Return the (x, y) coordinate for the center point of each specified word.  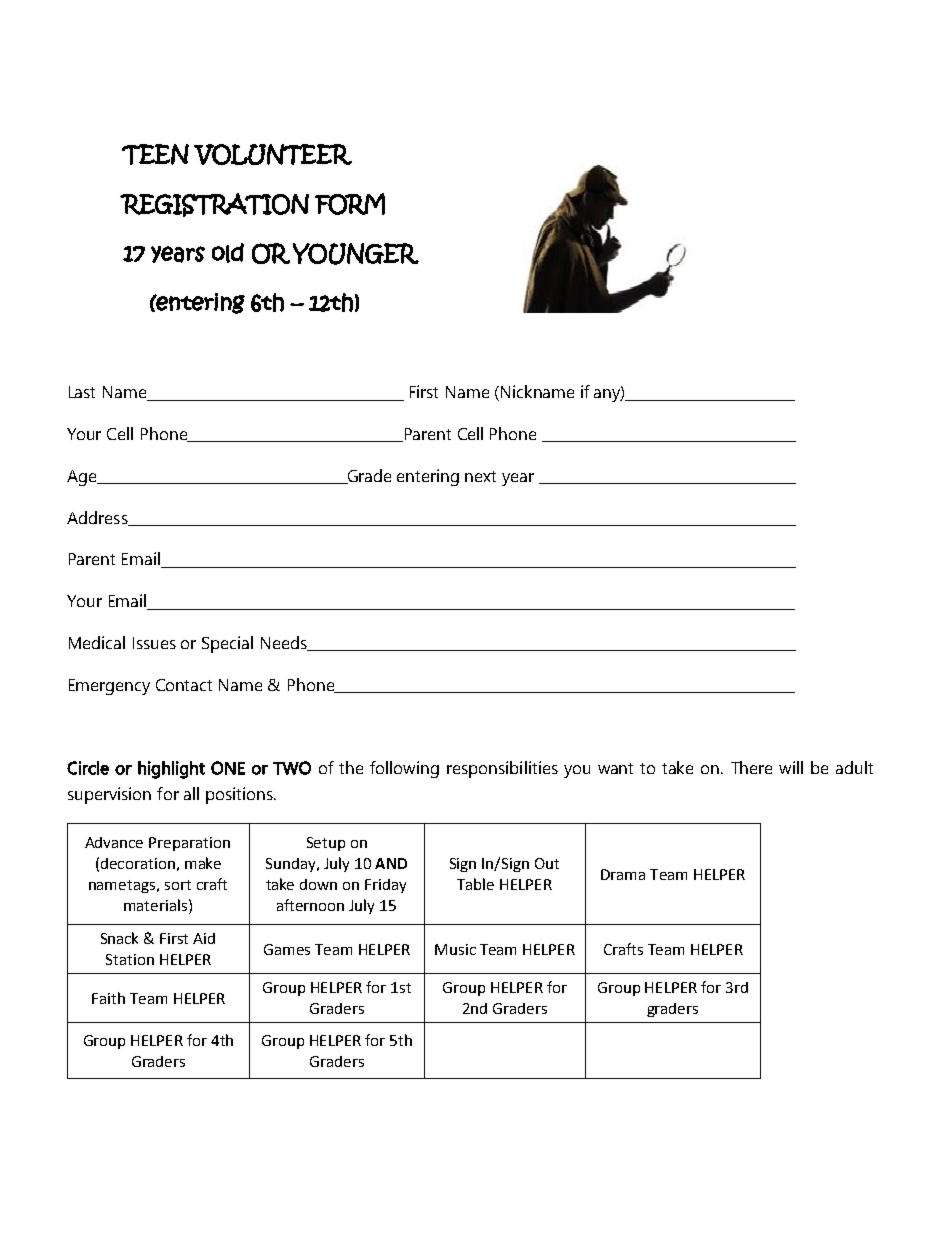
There (751, 767)
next (480, 476)
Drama (623, 874)
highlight (171, 770)
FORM (350, 204)
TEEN (155, 154)
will (791, 767)
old (228, 253)
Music (455, 949)
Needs (285, 643)
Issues (154, 643)
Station (130, 959)
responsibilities (502, 769)
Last (82, 392)
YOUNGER (356, 254)
